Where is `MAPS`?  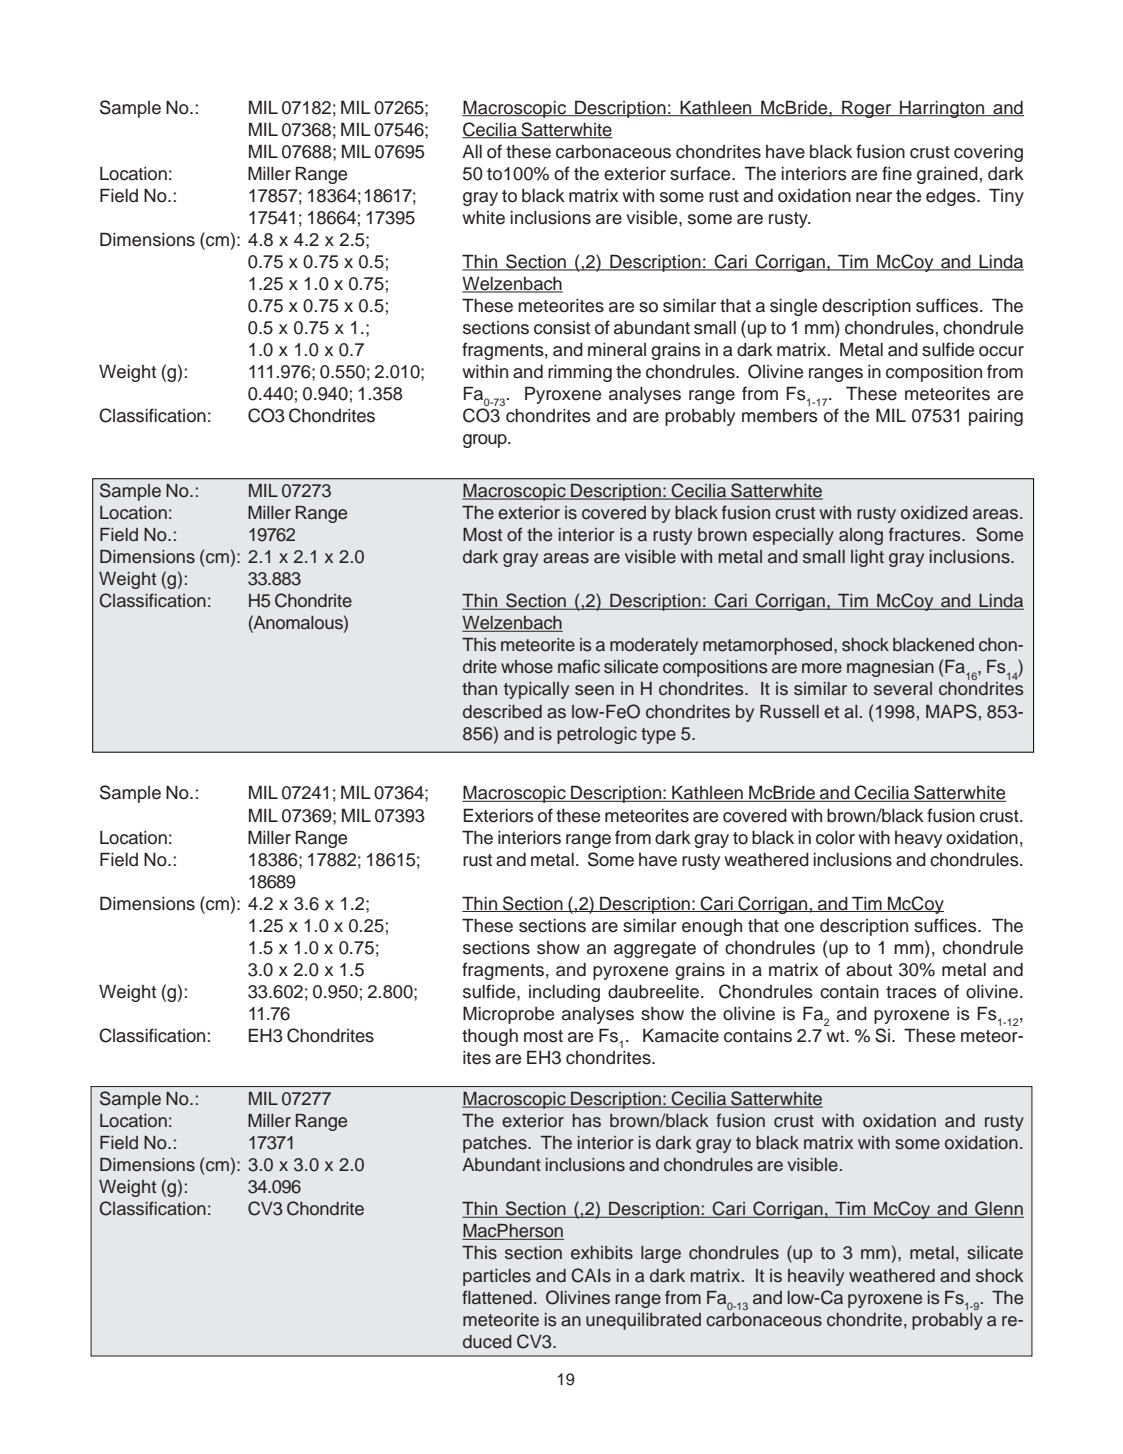 MAPS is located at coordinates (951, 711).
